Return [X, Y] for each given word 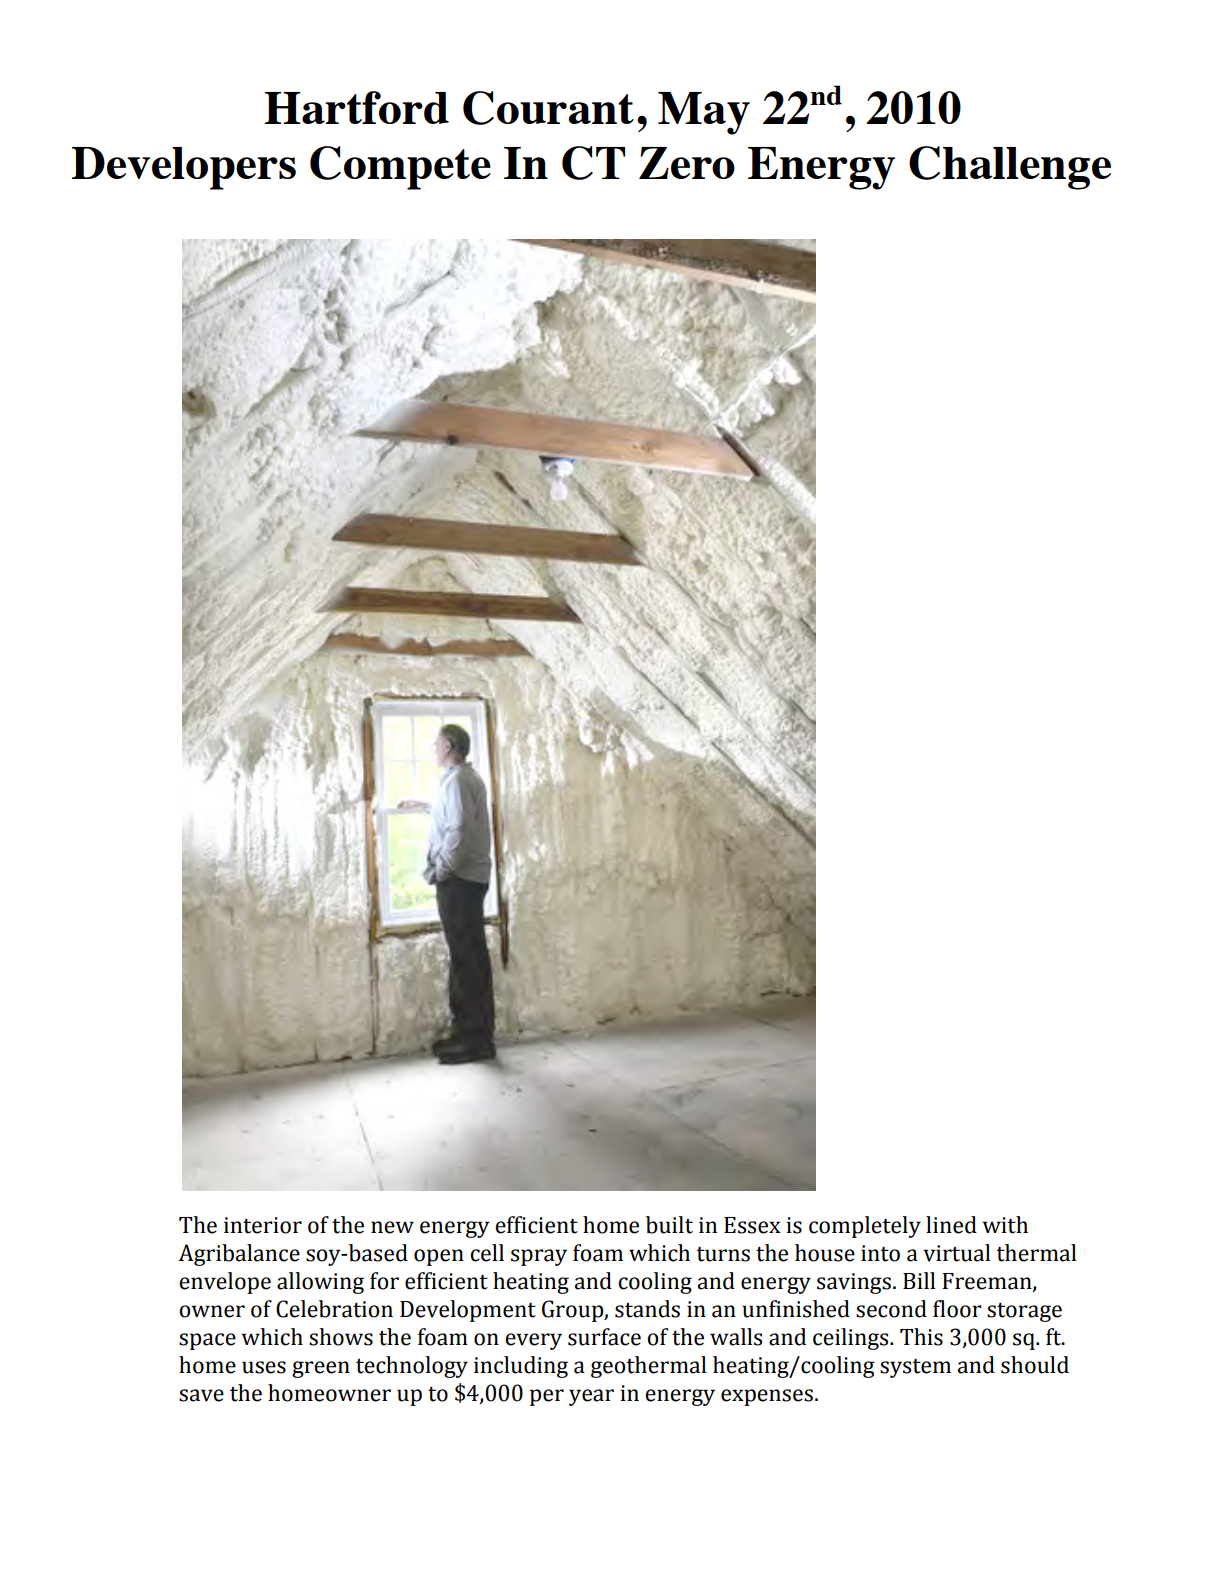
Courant [548, 108]
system [915, 1368]
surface [604, 1337]
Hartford [356, 107]
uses [264, 1367]
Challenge [1010, 168]
